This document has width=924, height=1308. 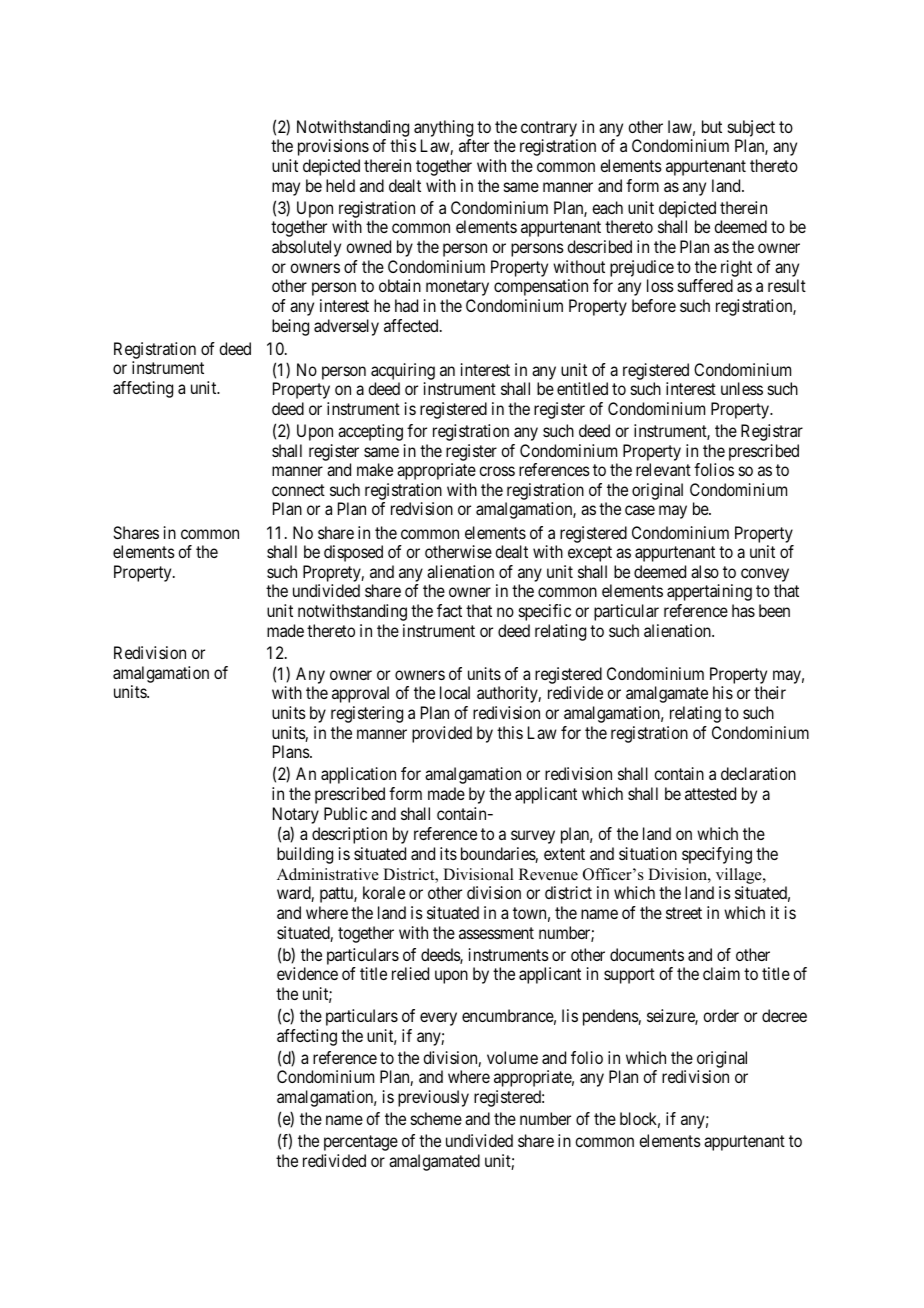 I want to click on accepting, so click(x=370, y=432).
